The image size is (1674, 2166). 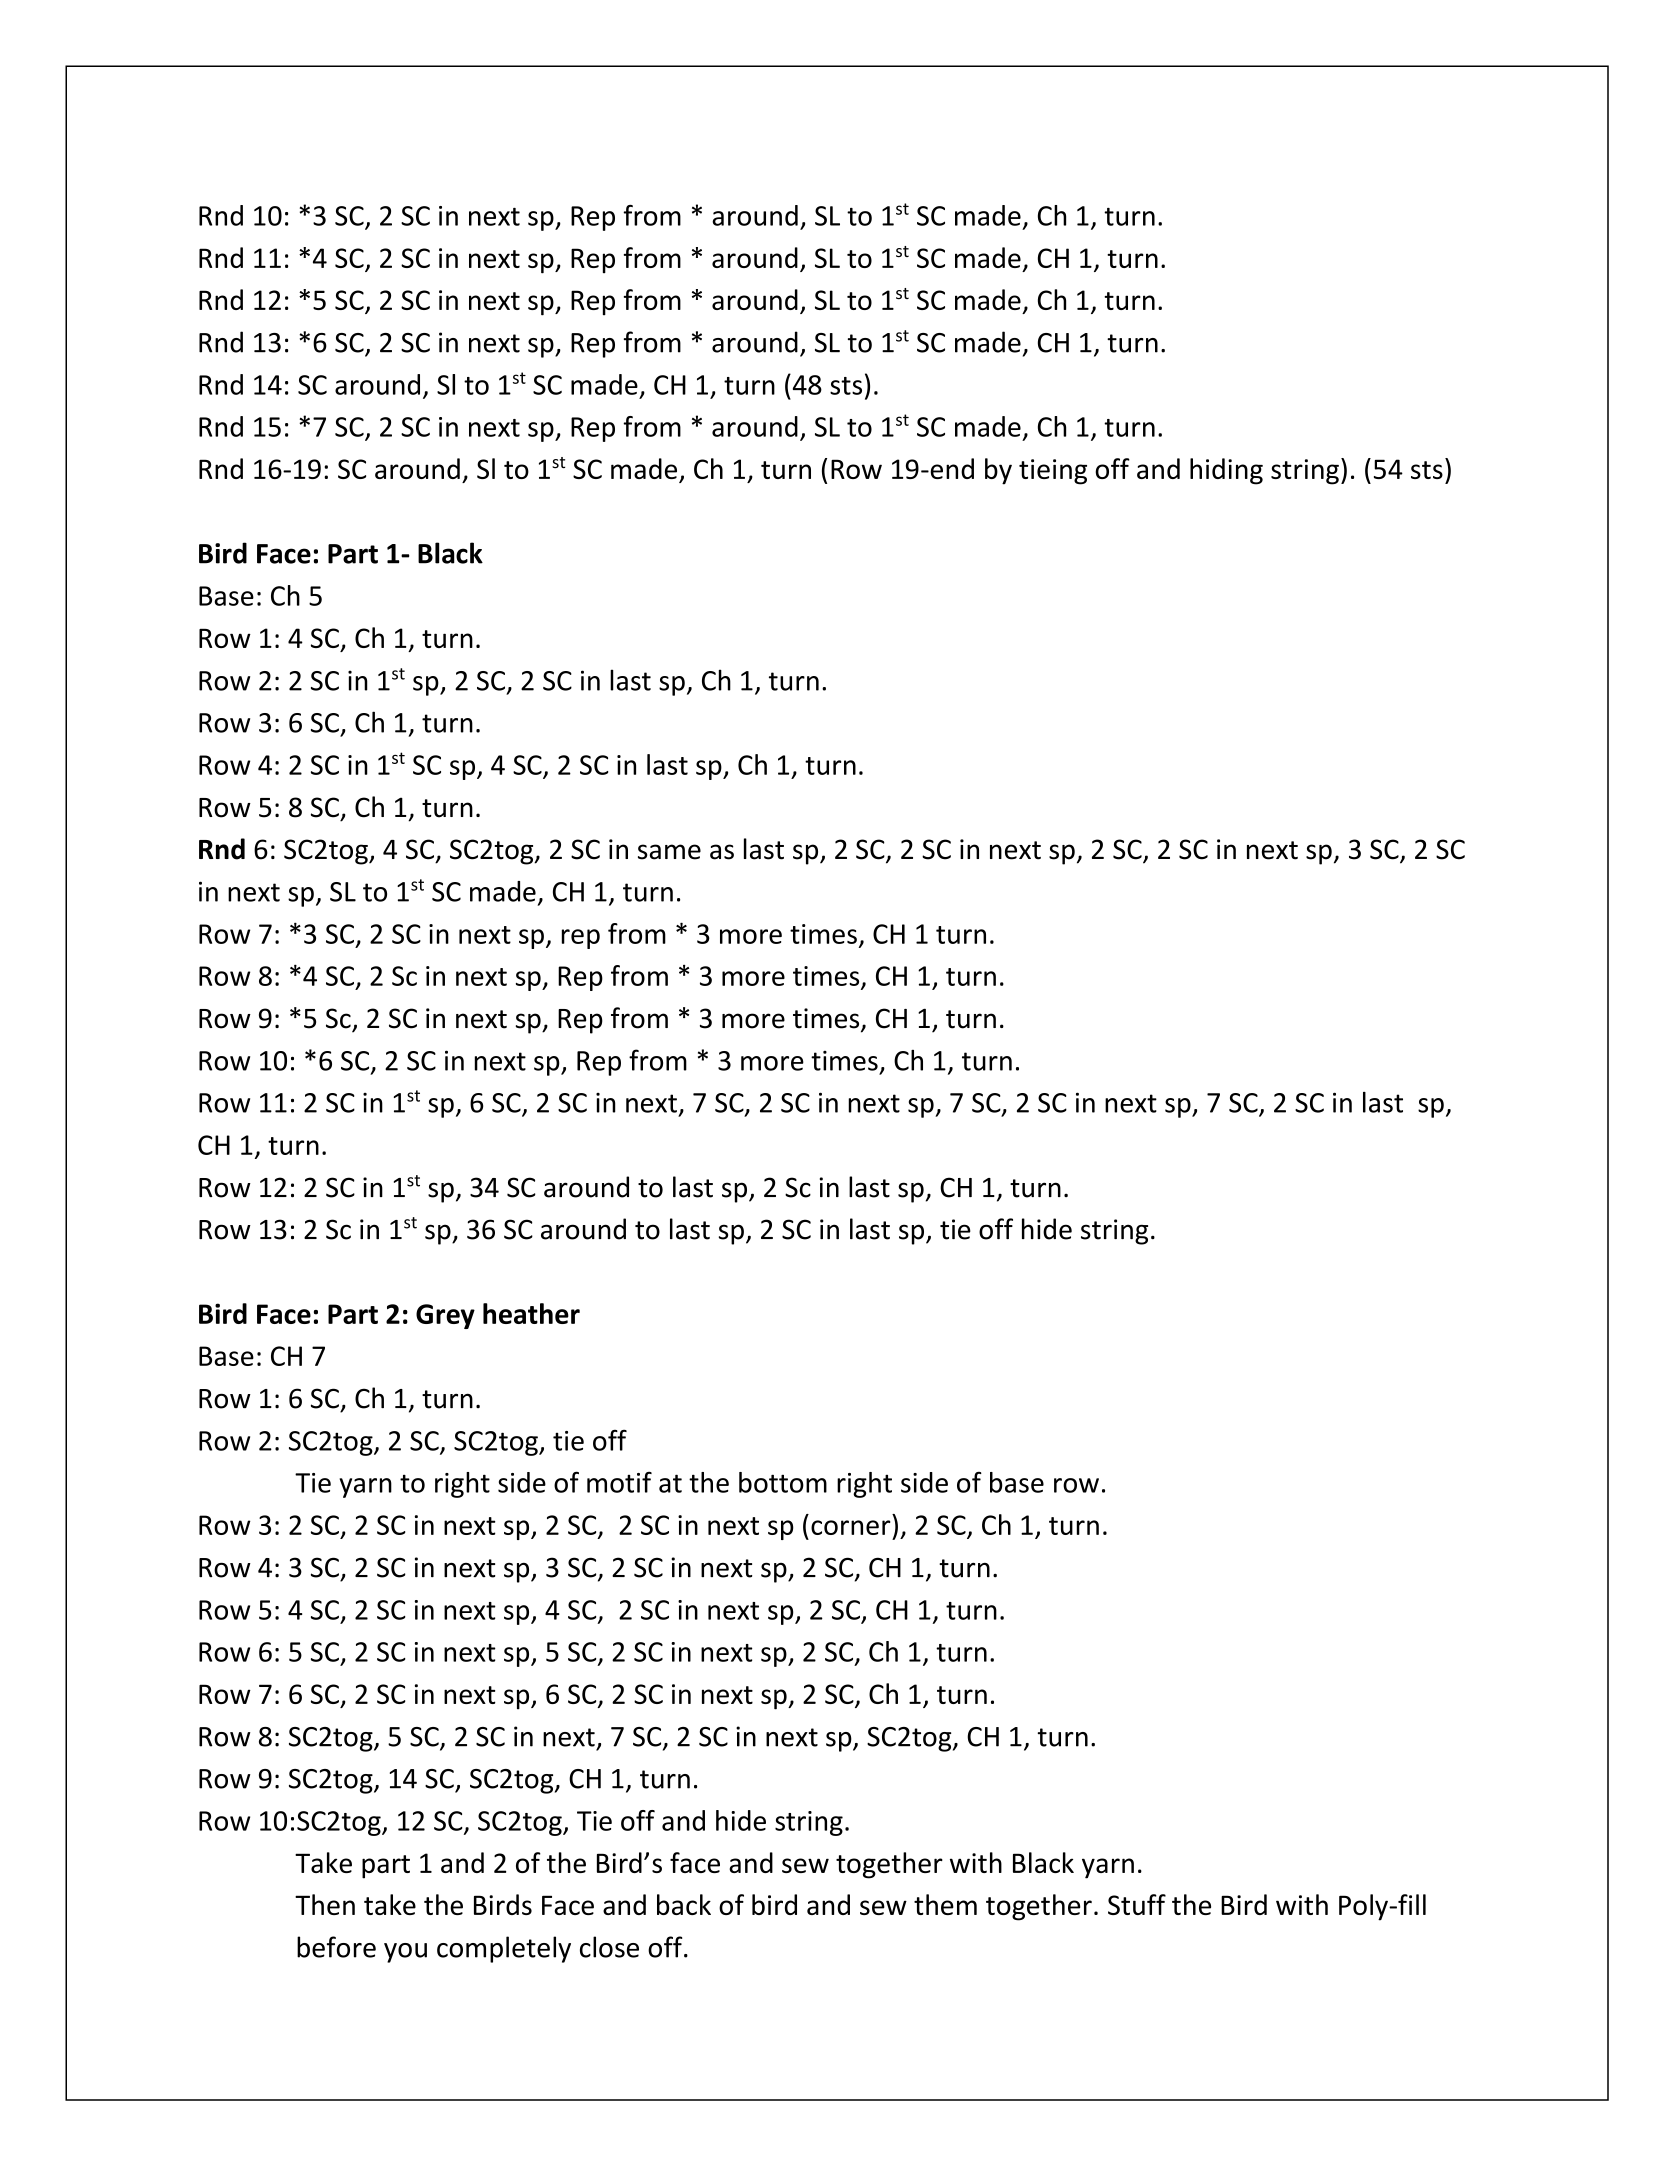 I want to click on corner, so click(x=851, y=1527).
